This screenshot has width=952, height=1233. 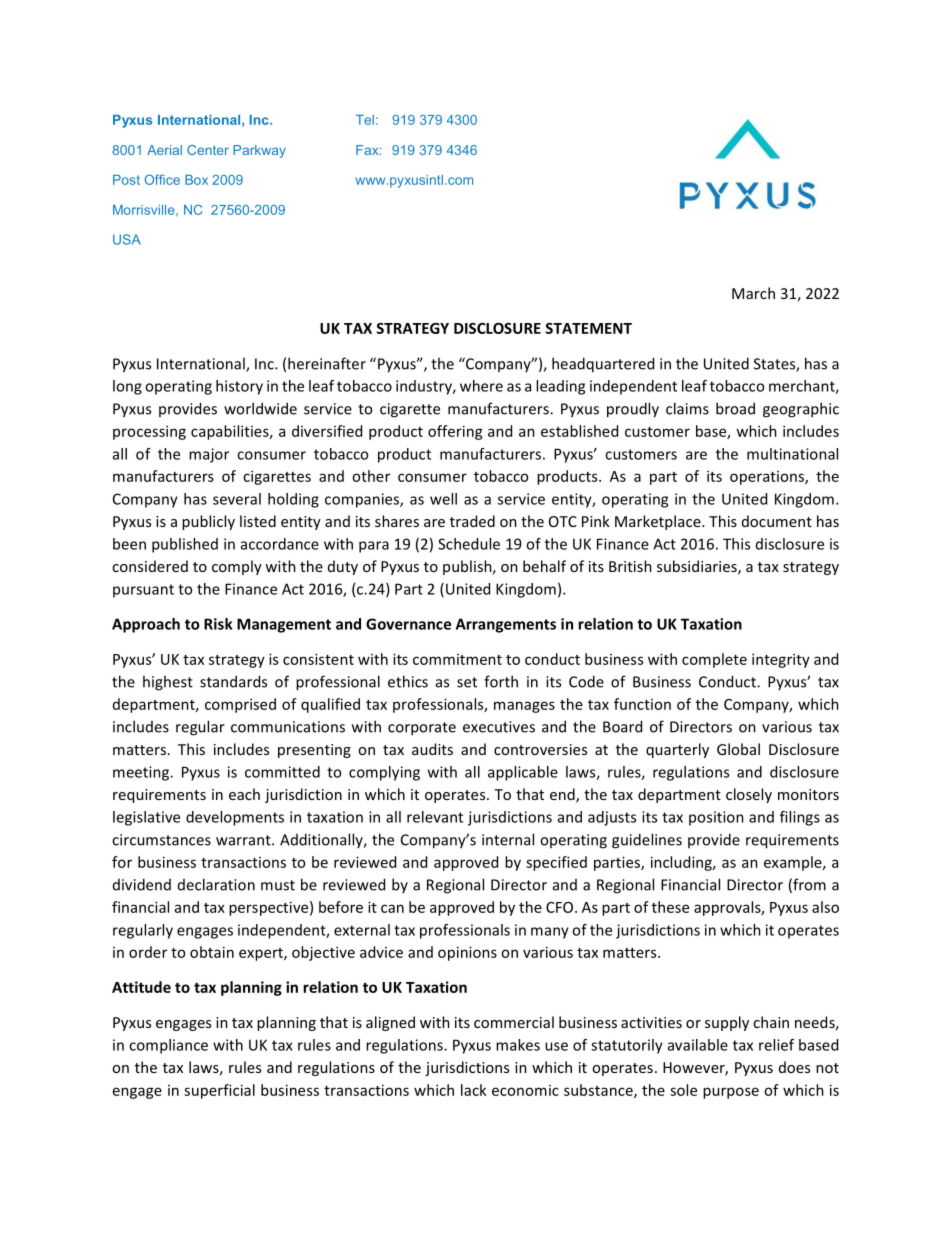 What do you see at coordinates (219, 1091) in the screenshot?
I see `superficial` at bounding box center [219, 1091].
